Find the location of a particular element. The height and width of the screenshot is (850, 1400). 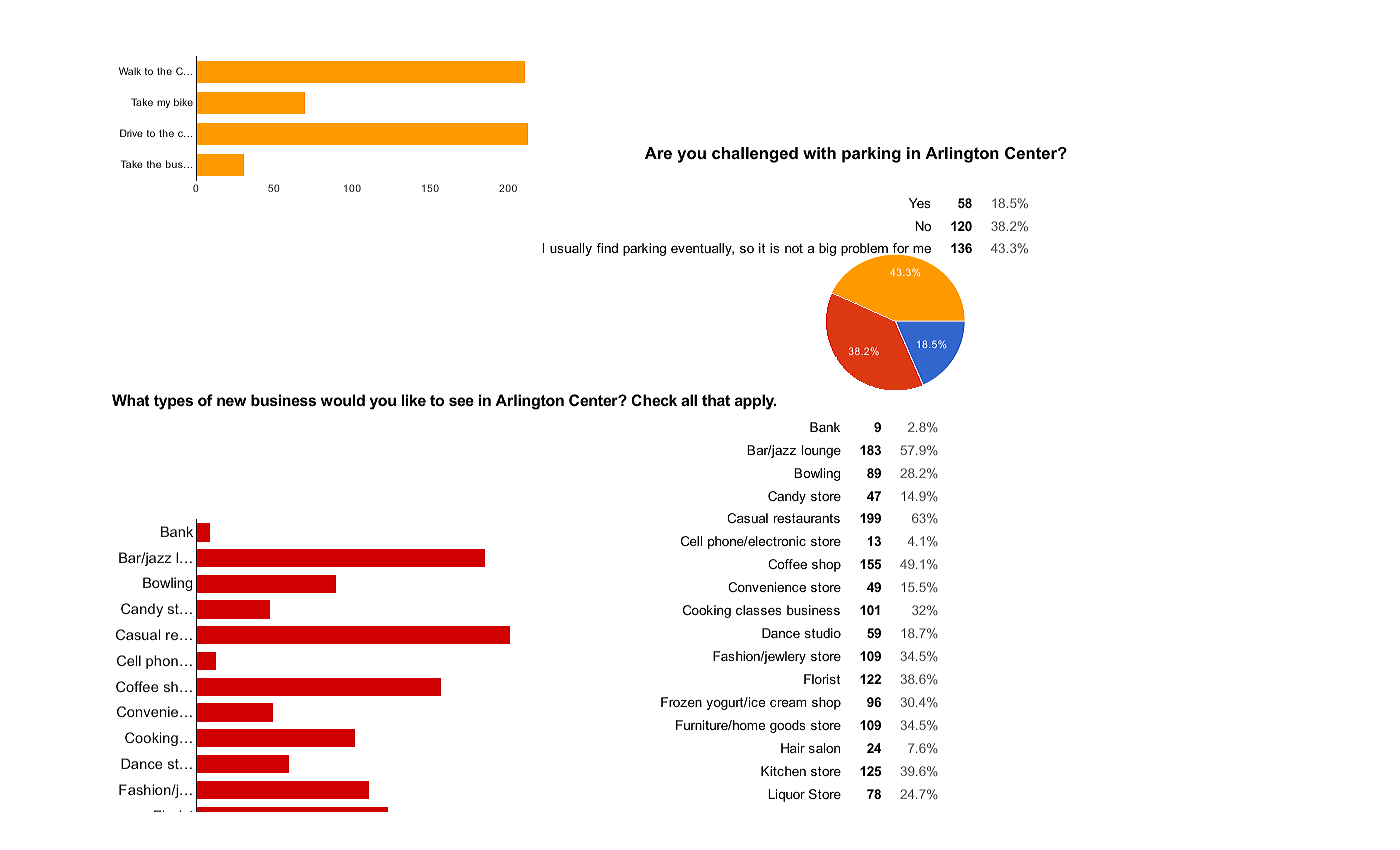

Yes is located at coordinates (919, 203).
